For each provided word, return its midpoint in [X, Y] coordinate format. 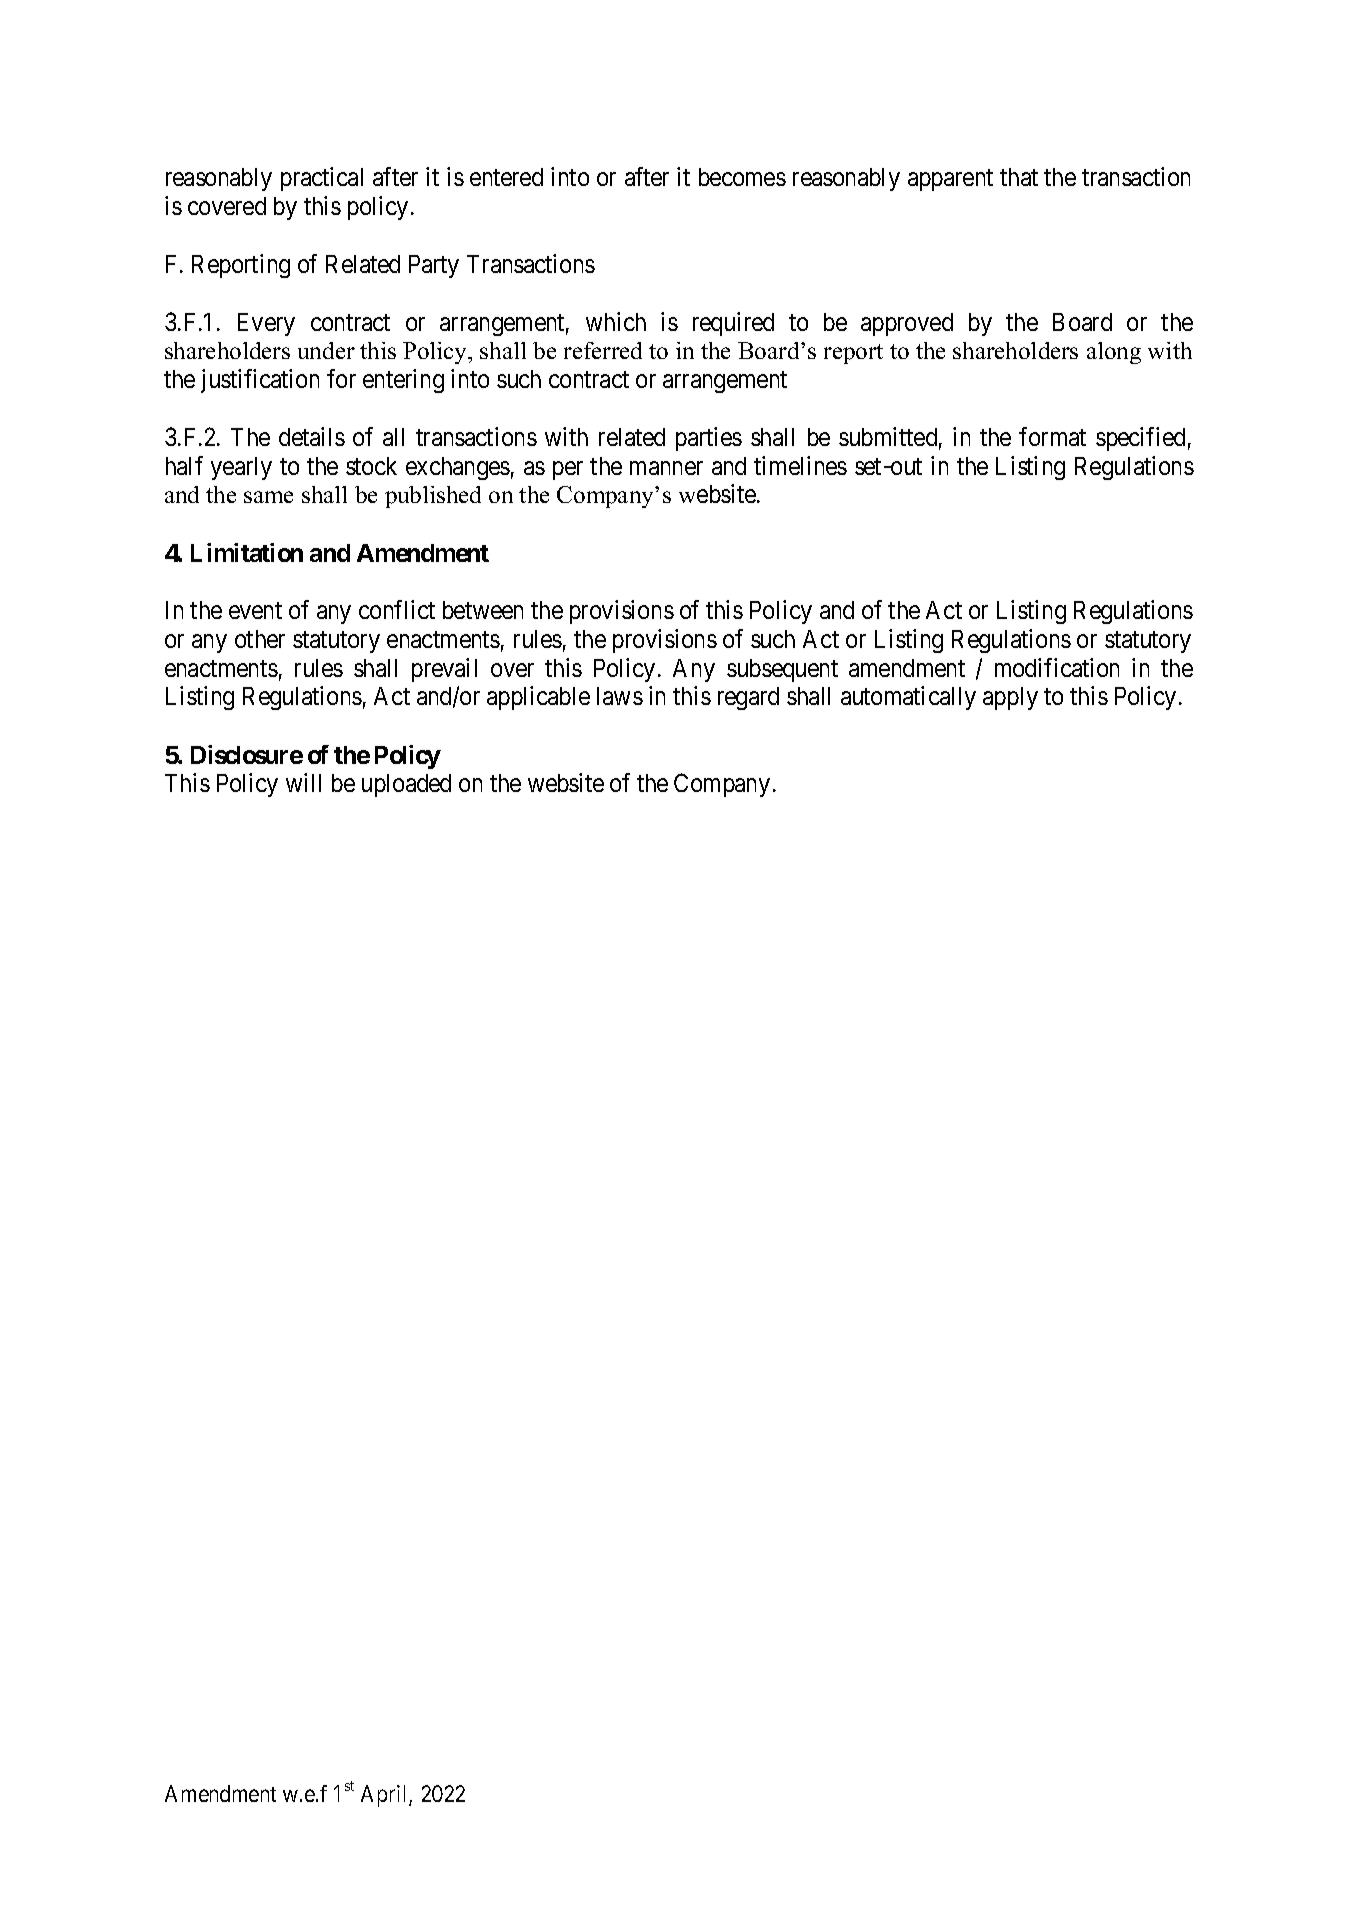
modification [1057, 667]
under [326, 350]
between [483, 610]
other [260, 639]
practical [322, 179]
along [1114, 353]
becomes [742, 177]
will [303, 782]
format [1052, 436]
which [616, 321]
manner [666, 468]
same [268, 497]
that [1019, 177]
